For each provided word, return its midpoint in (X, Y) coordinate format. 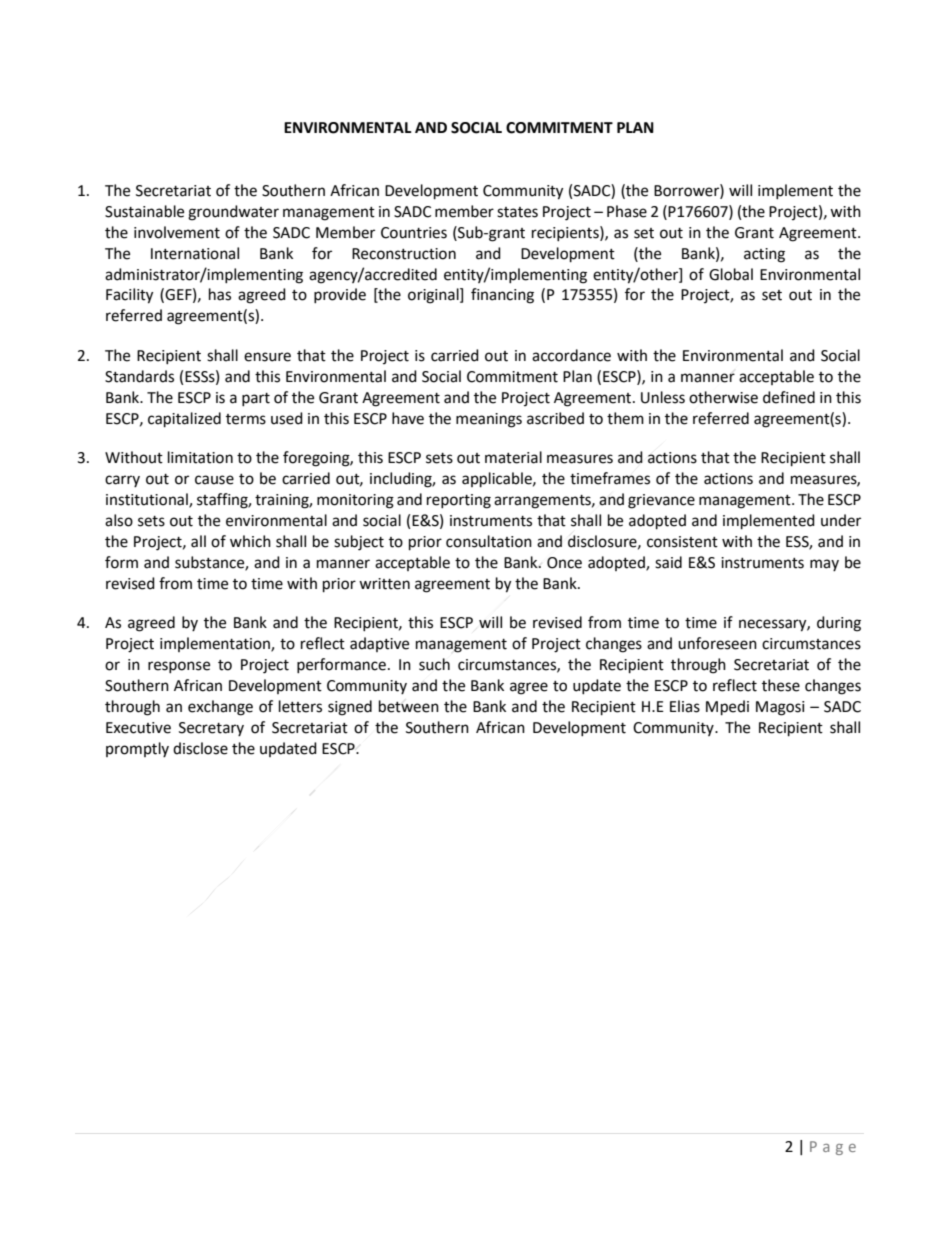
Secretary (211, 729)
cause (214, 480)
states (517, 212)
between (409, 706)
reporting (459, 501)
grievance (661, 501)
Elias (685, 706)
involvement (177, 232)
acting (764, 255)
